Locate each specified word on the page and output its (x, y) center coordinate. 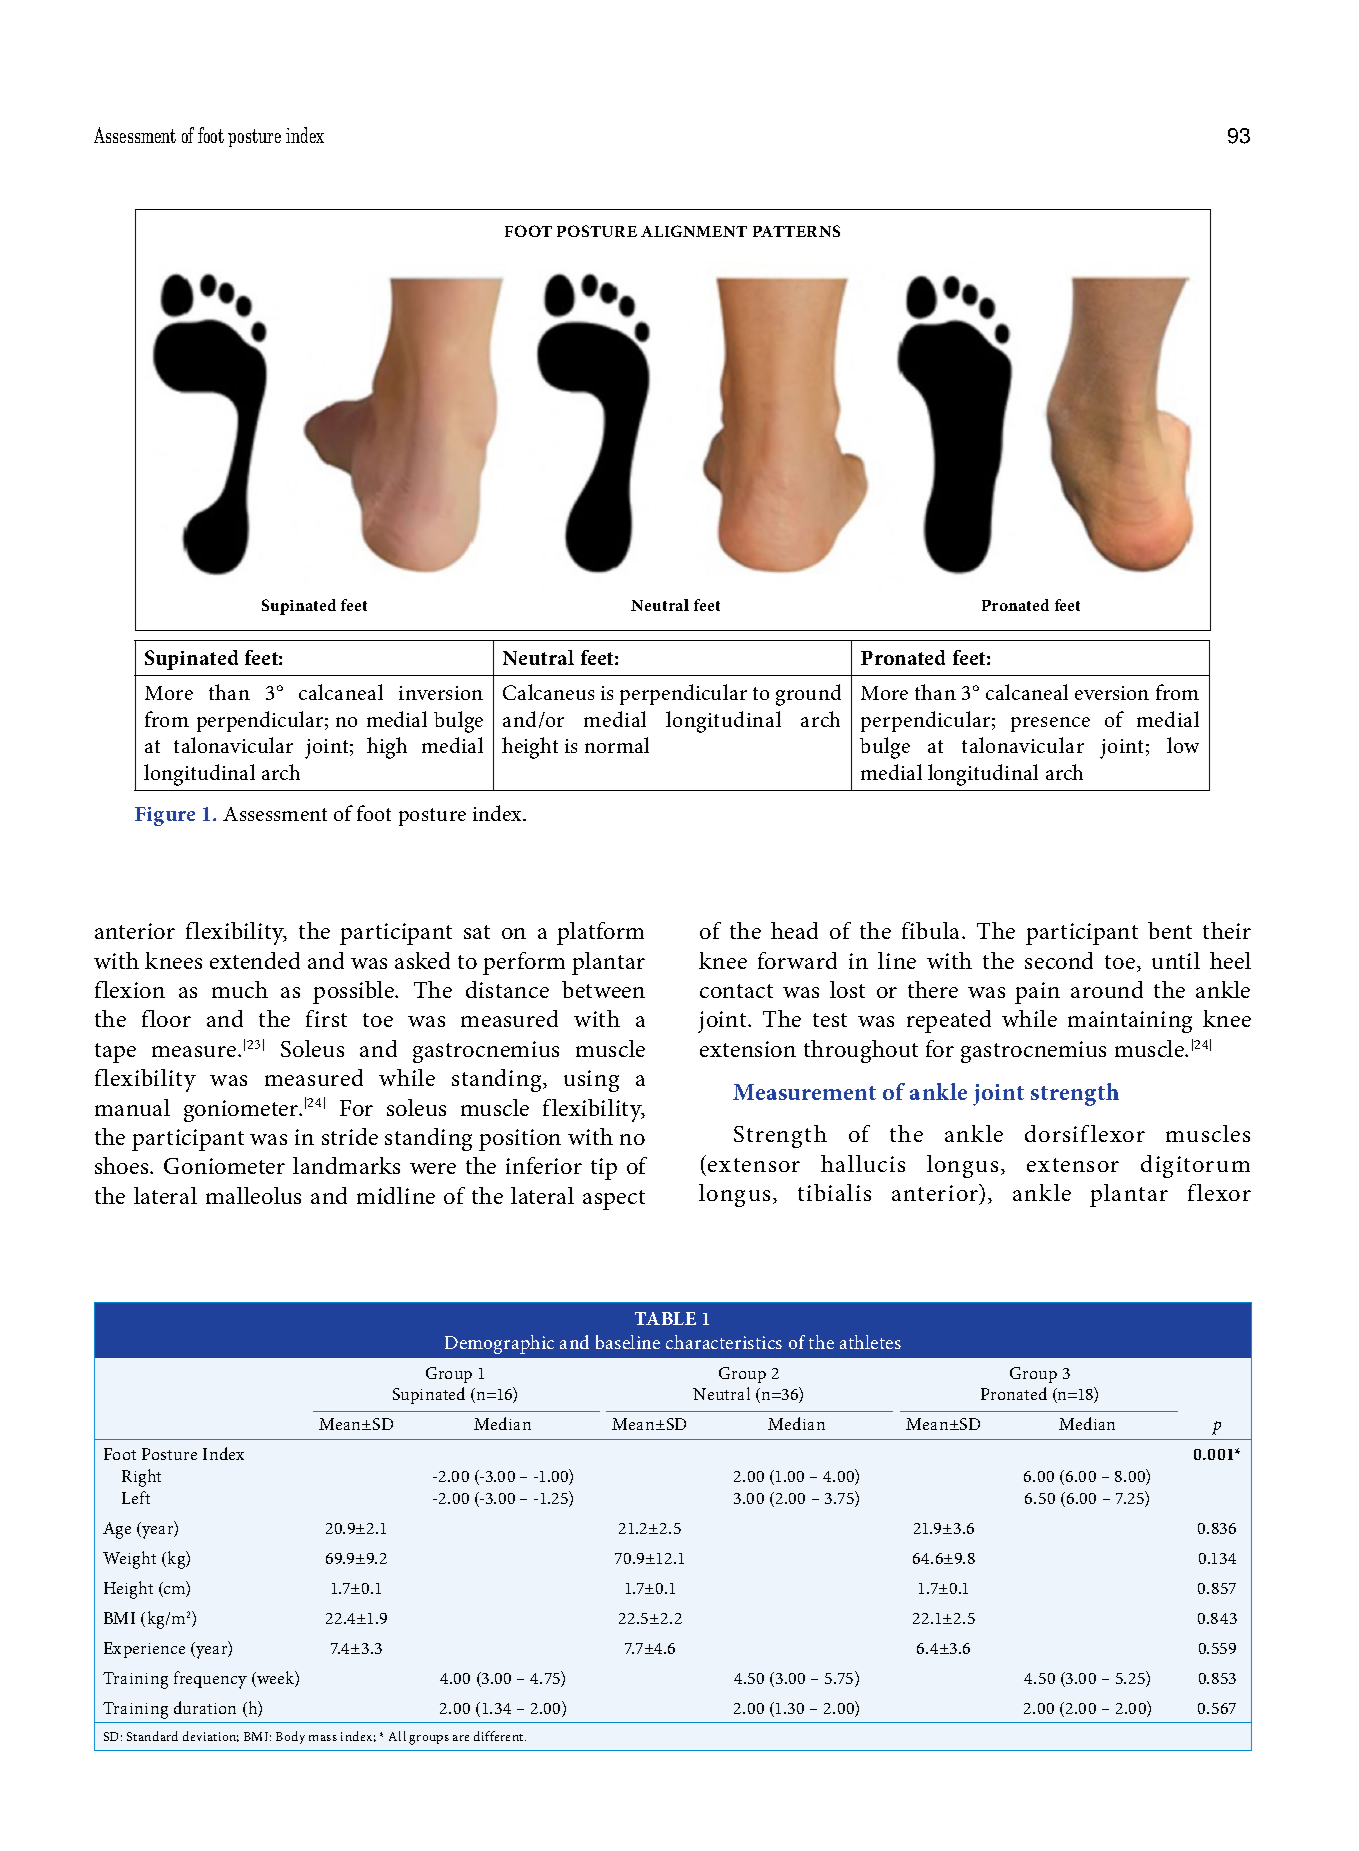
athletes (870, 1342)
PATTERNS (796, 231)
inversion (441, 693)
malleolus (253, 1195)
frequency (210, 1680)
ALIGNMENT (694, 231)
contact (736, 991)
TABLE (665, 1318)
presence (1050, 724)
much (240, 989)
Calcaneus (548, 692)
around (1107, 989)
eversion (1112, 693)
